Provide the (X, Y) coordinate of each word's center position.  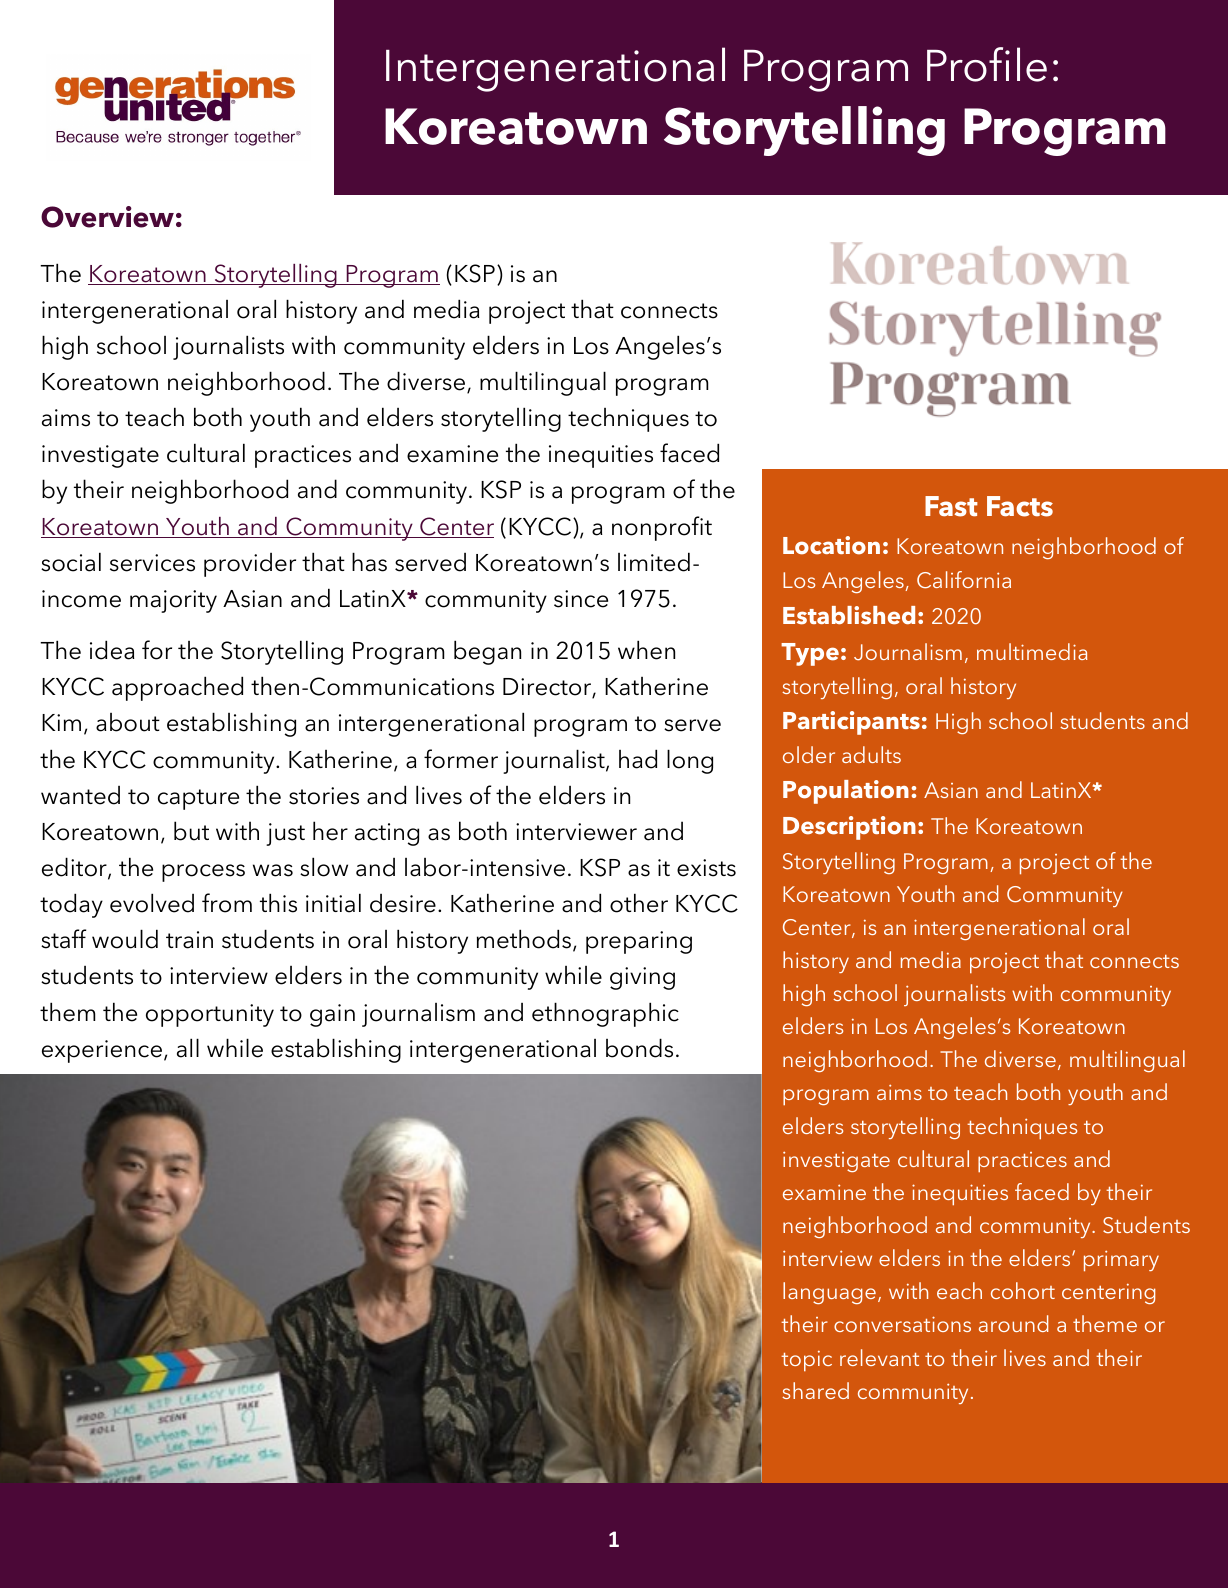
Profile (987, 64)
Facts (1020, 506)
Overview (107, 217)
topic (806, 1361)
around (1013, 1323)
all (188, 1048)
